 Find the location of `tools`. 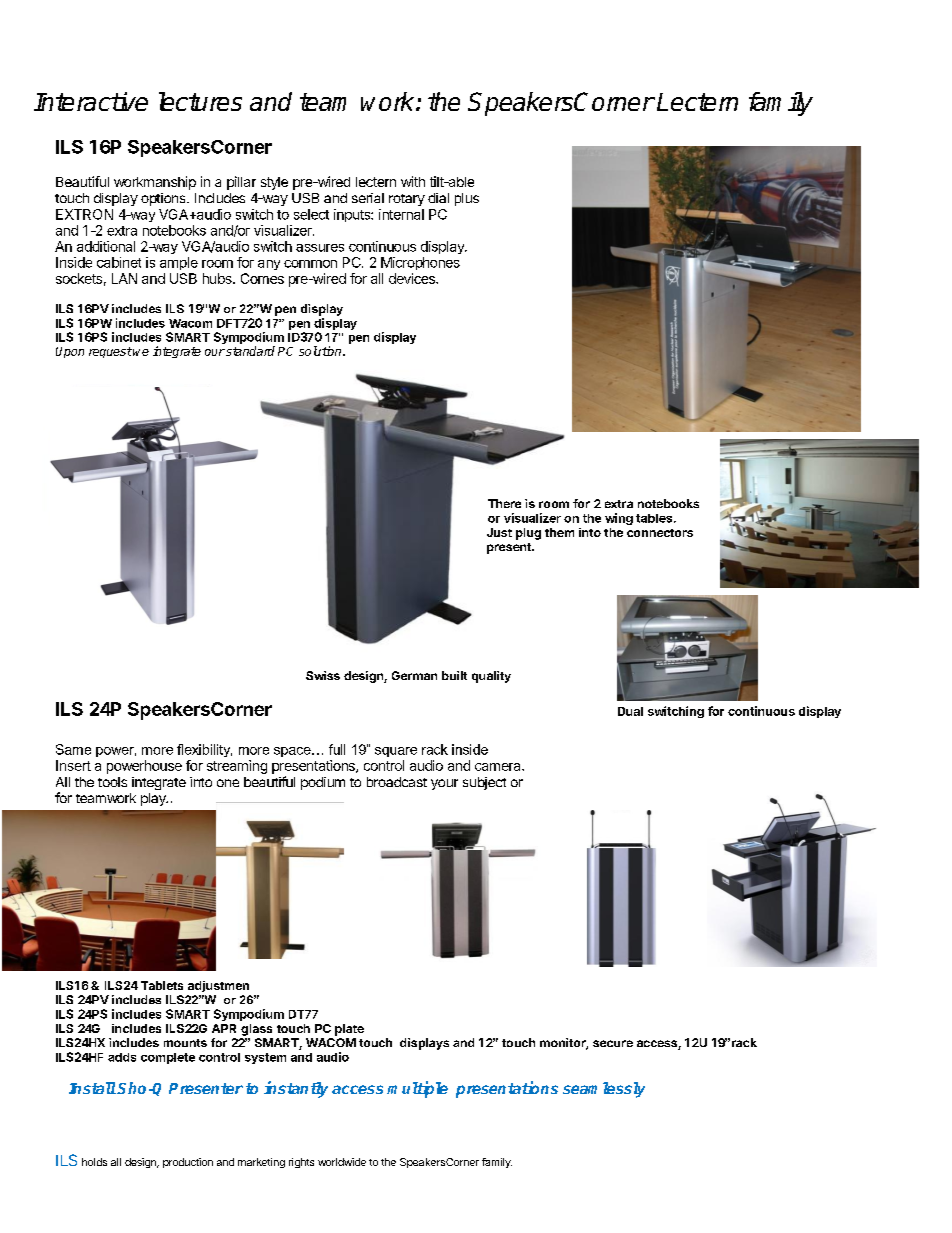

tools is located at coordinates (112, 782).
